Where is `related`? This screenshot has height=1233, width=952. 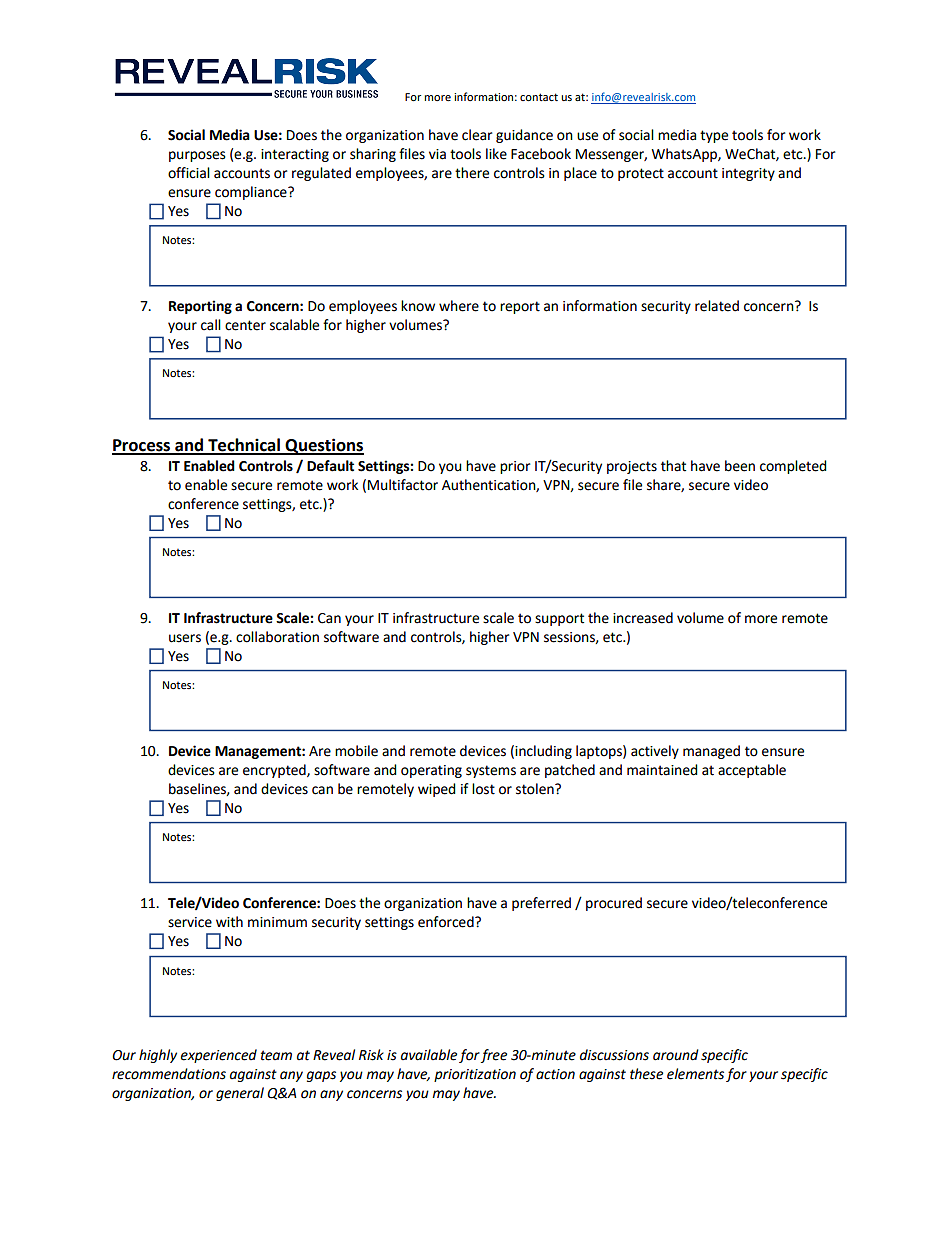 related is located at coordinates (717, 306).
